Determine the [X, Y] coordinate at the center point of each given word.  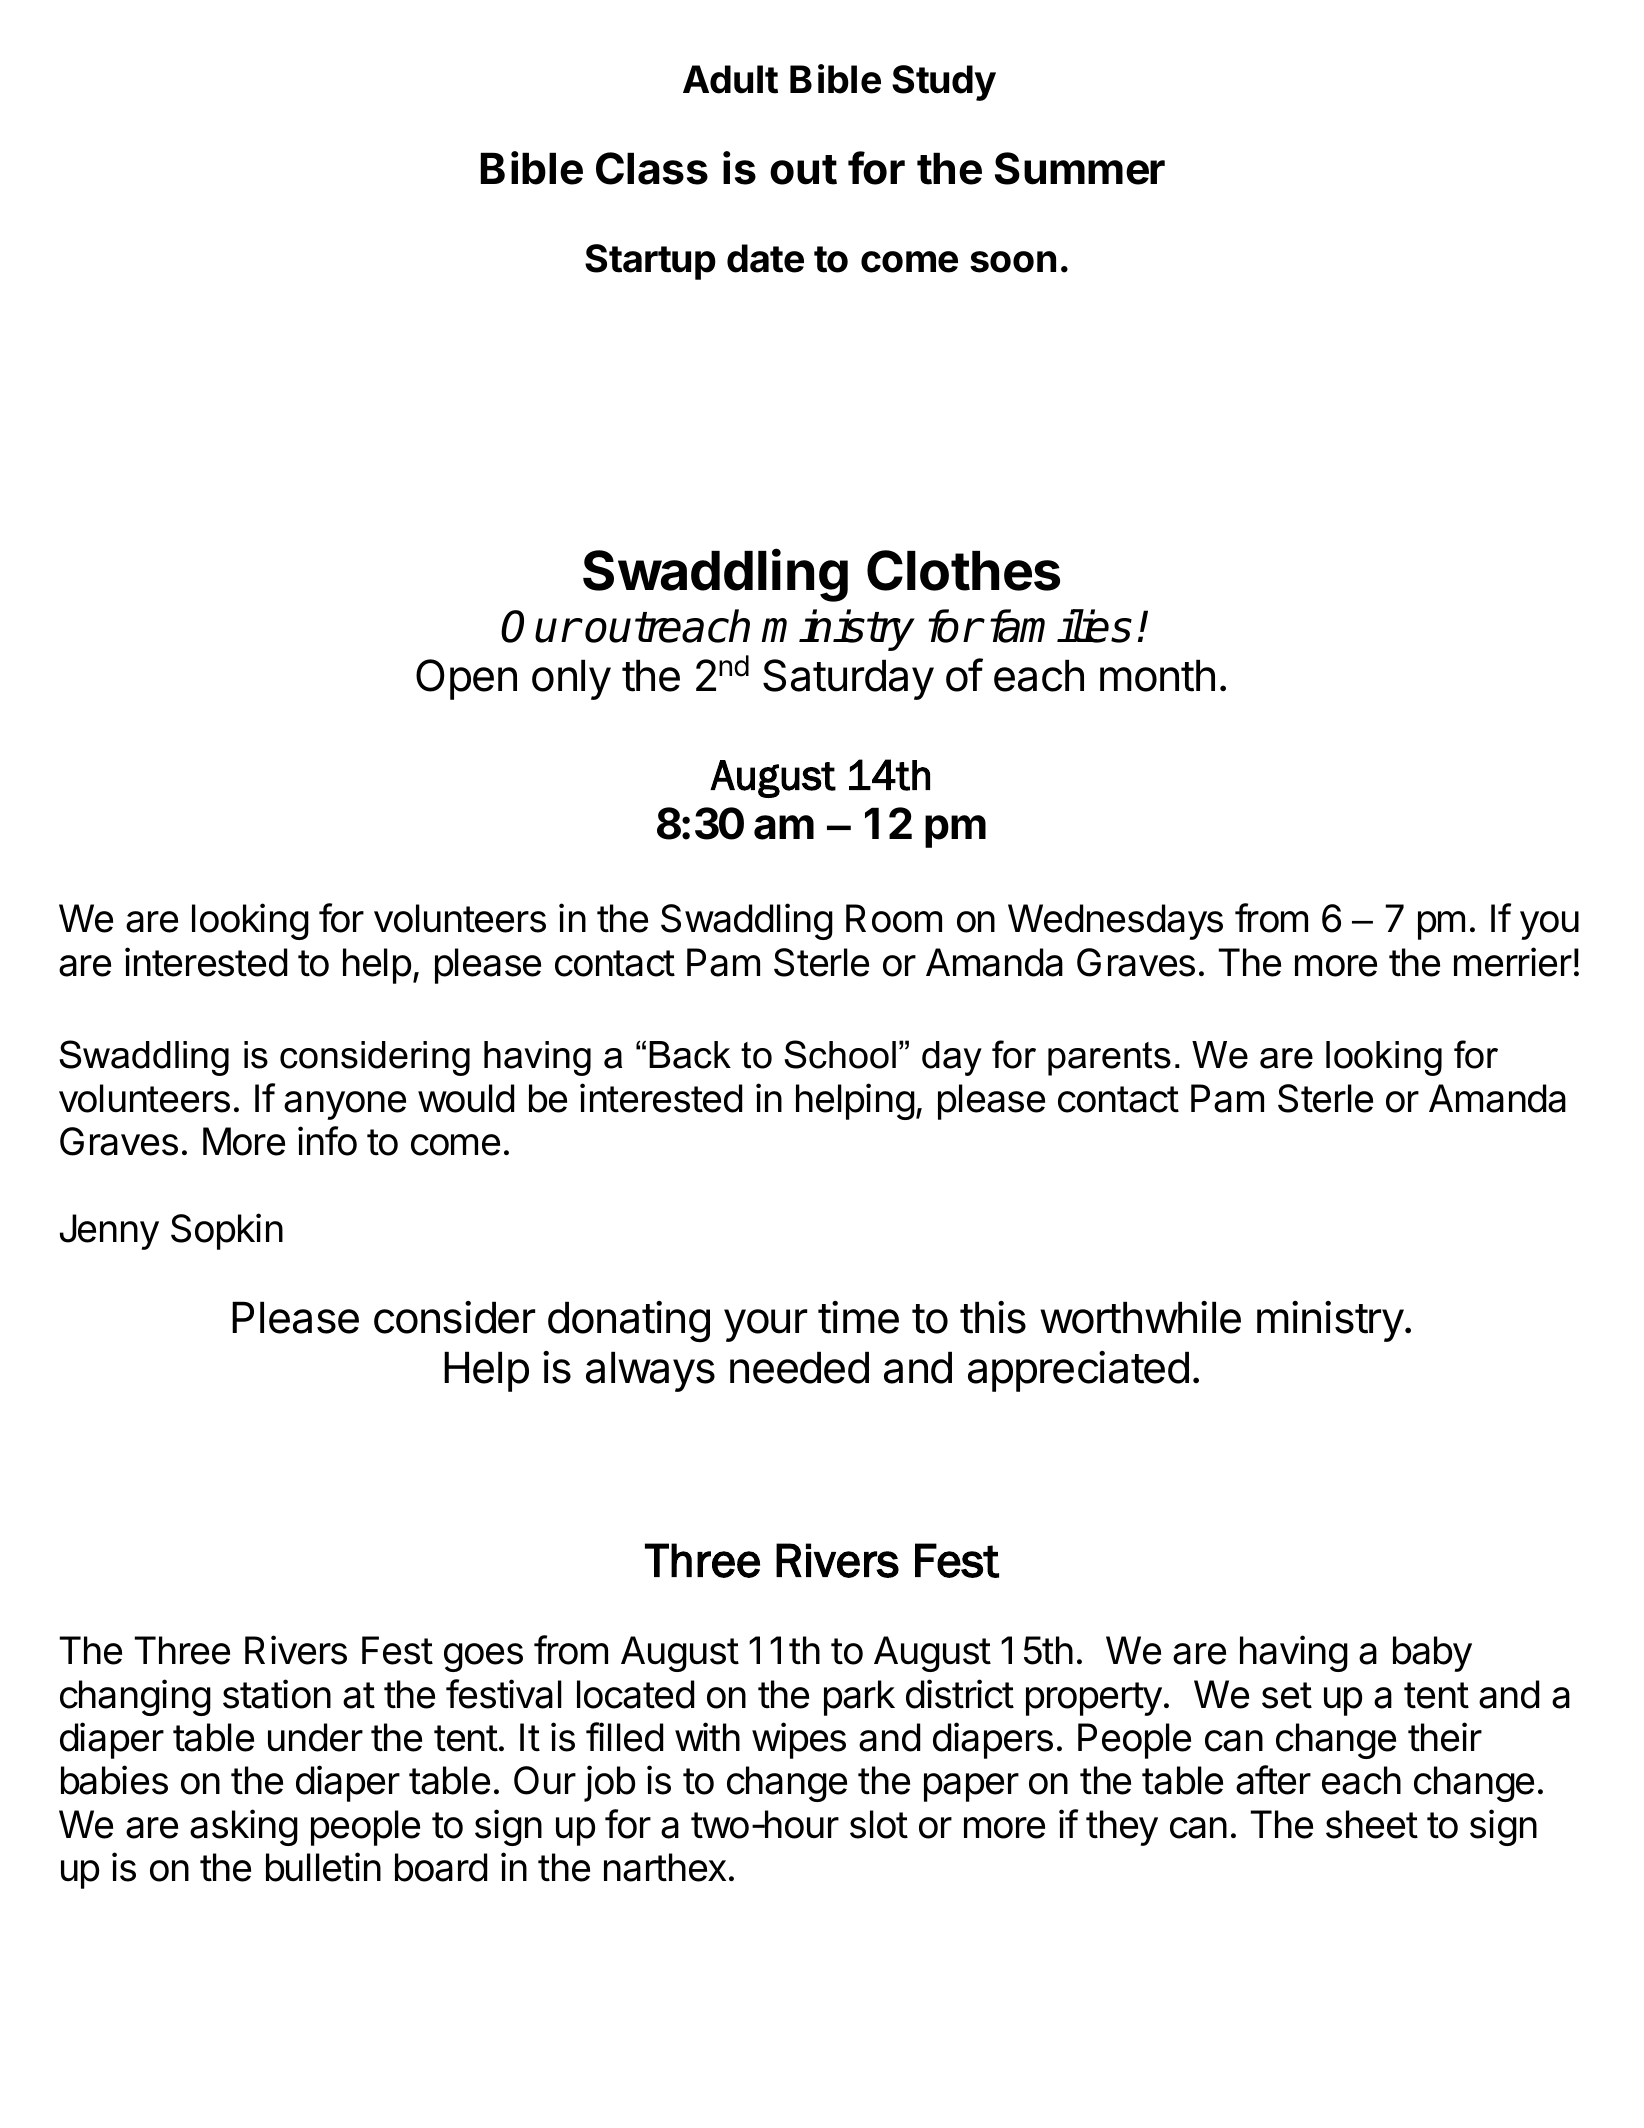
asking [244, 1827]
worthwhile [1140, 1317]
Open [466, 679]
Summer [1080, 168]
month [1157, 675]
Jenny [109, 1232]
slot [879, 1824]
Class [652, 168]
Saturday [848, 679]
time [858, 1317]
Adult [730, 79]
